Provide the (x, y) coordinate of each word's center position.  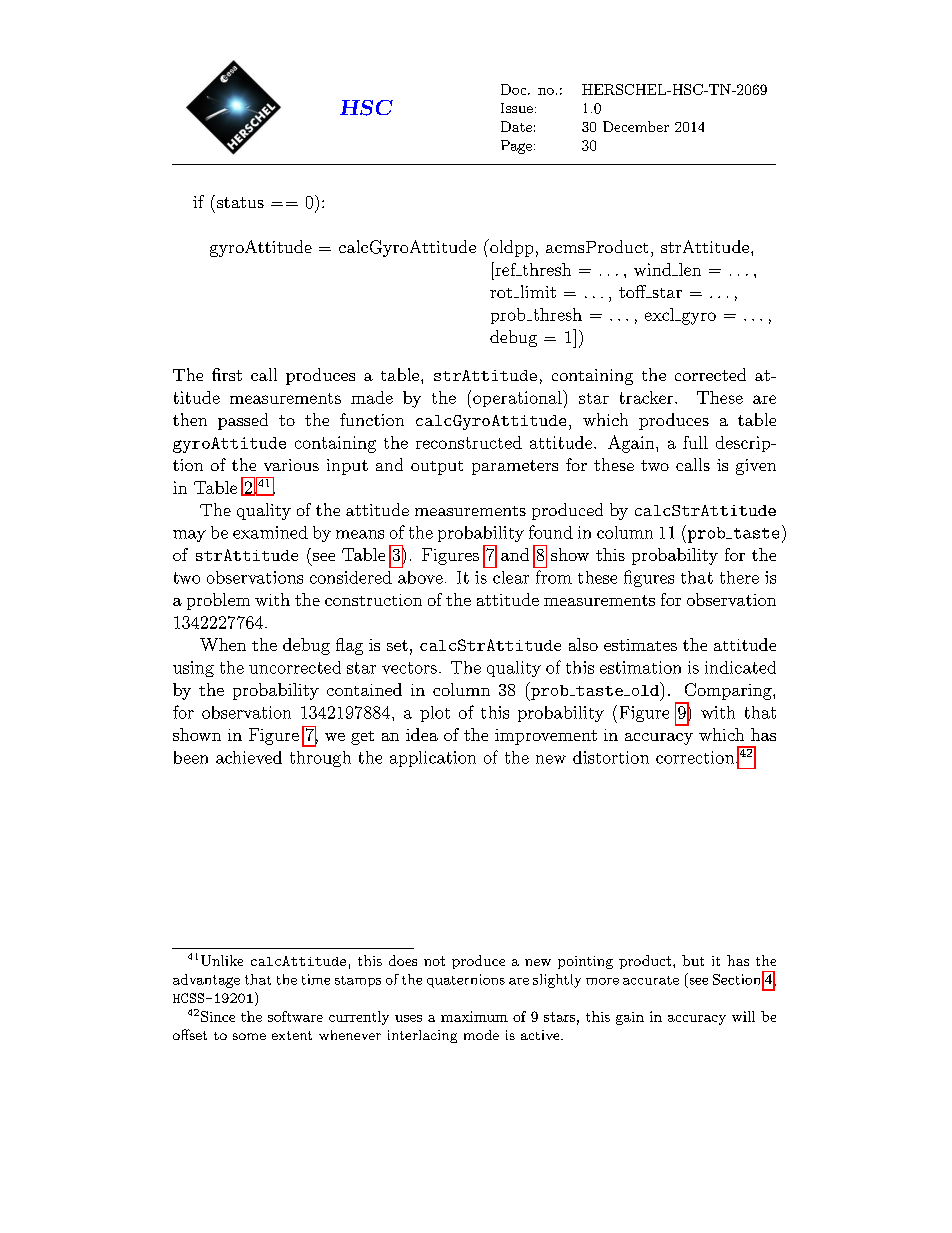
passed (243, 421)
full (695, 442)
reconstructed (469, 442)
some (249, 1036)
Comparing (729, 691)
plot (435, 714)
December (636, 126)
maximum (474, 1016)
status (240, 202)
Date (516, 126)
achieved (249, 757)
